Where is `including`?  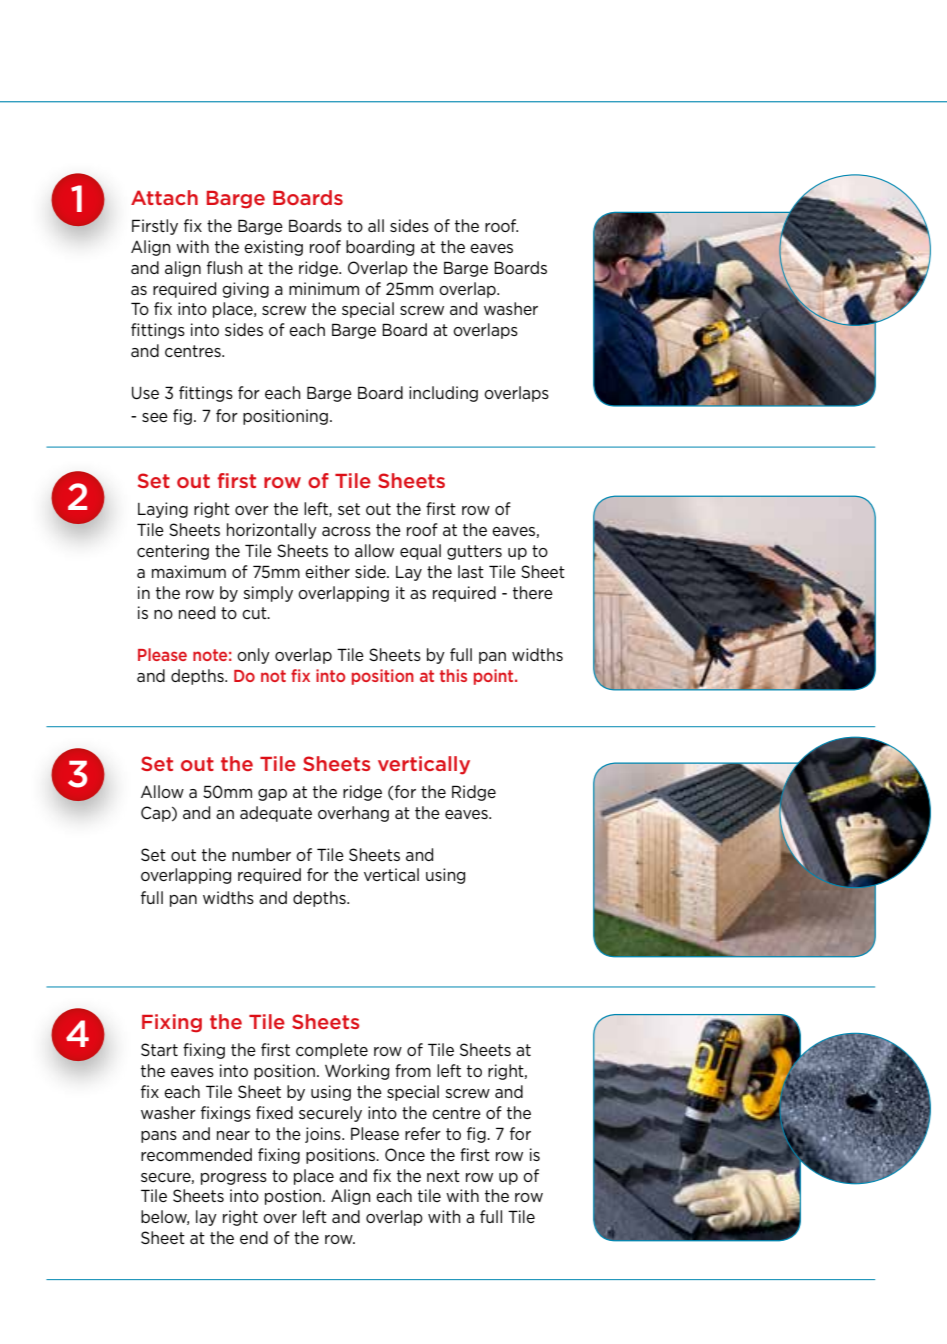
including is located at coordinates (443, 394).
